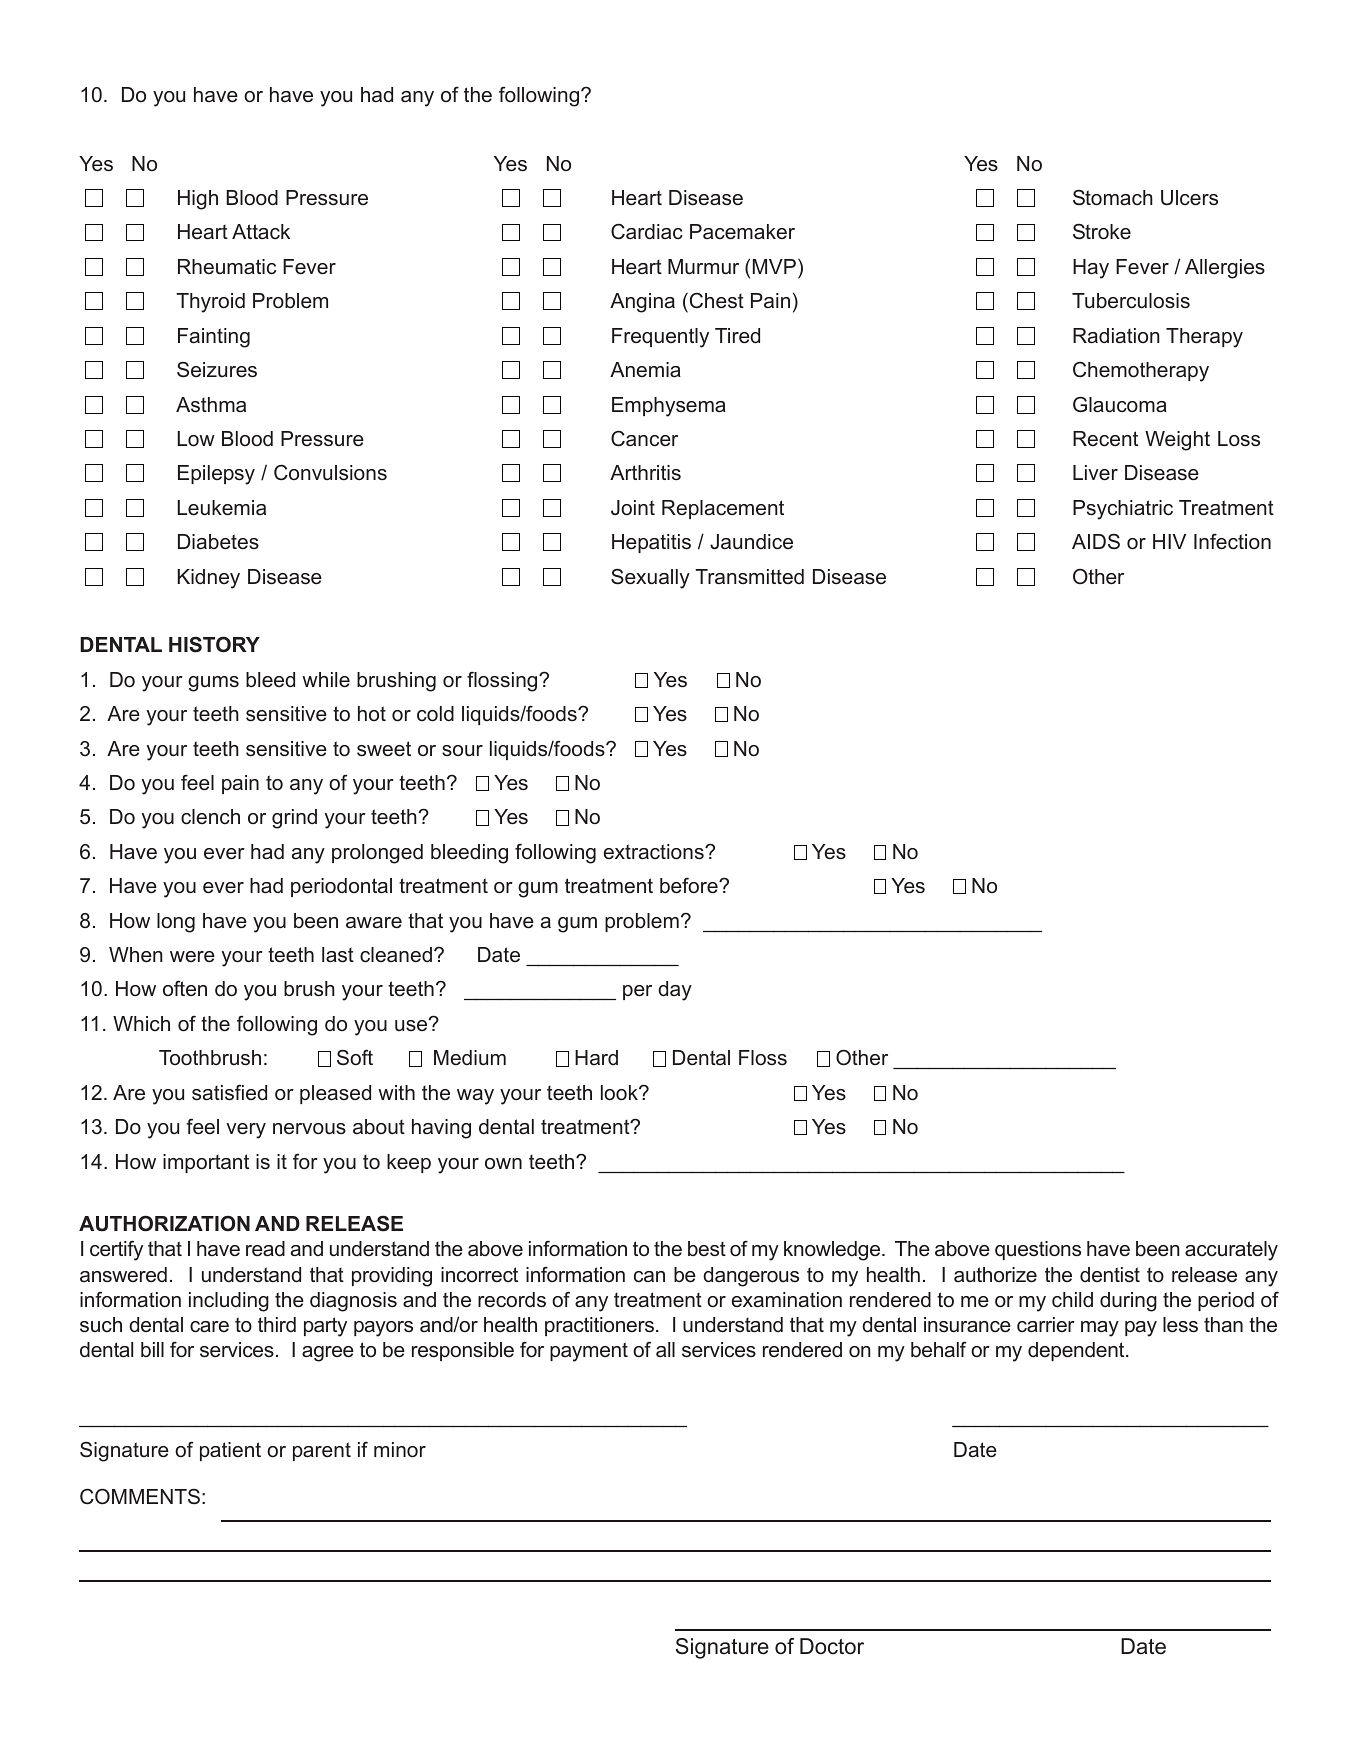 The image size is (1350, 1747). Describe the element at coordinates (647, 231) in the document. I see `Cardiac` at that location.
